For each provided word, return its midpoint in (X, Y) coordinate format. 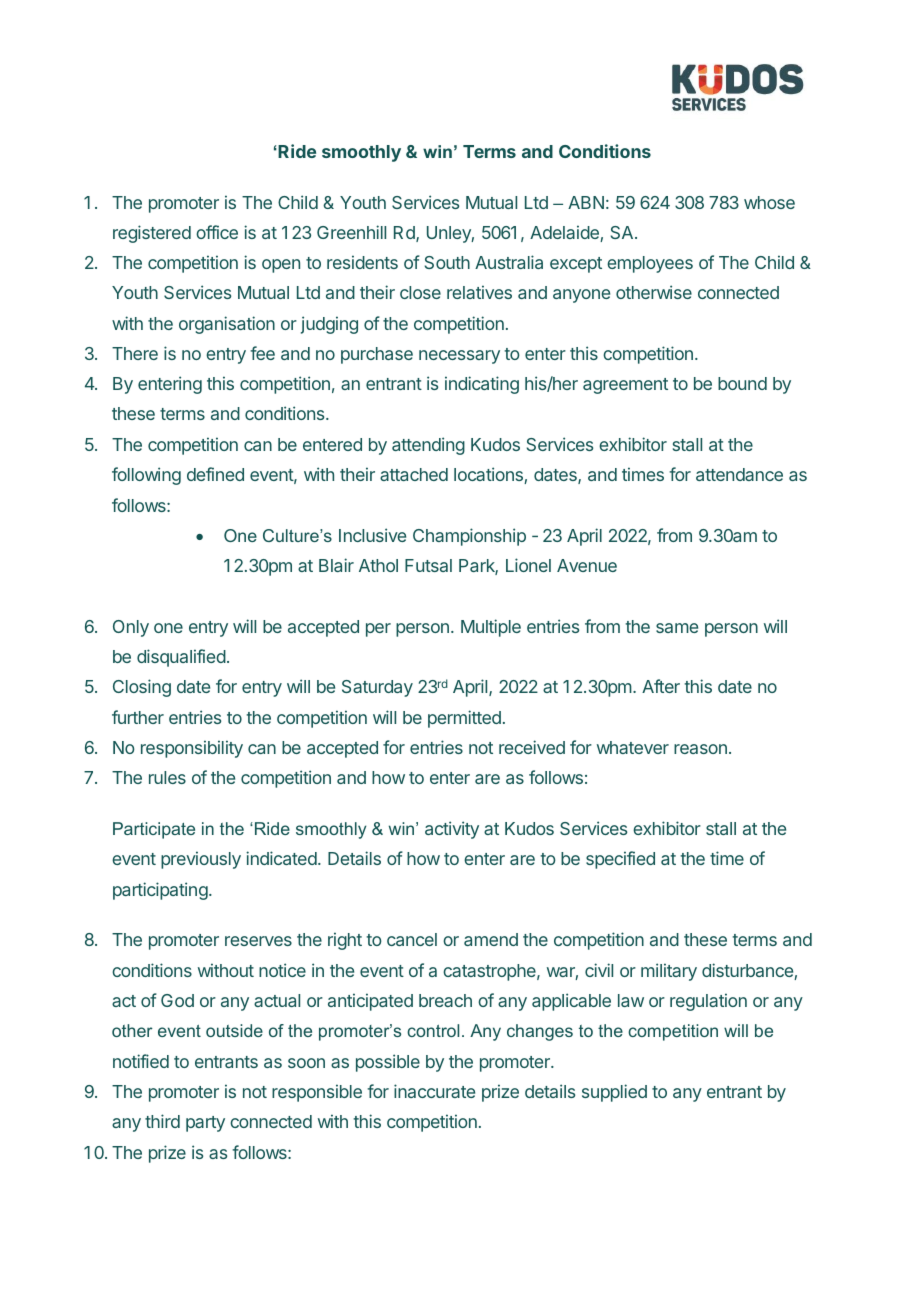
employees (650, 264)
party (205, 1124)
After (661, 686)
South (447, 262)
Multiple (491, 628)
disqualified (181, 658)
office (217, 232)
